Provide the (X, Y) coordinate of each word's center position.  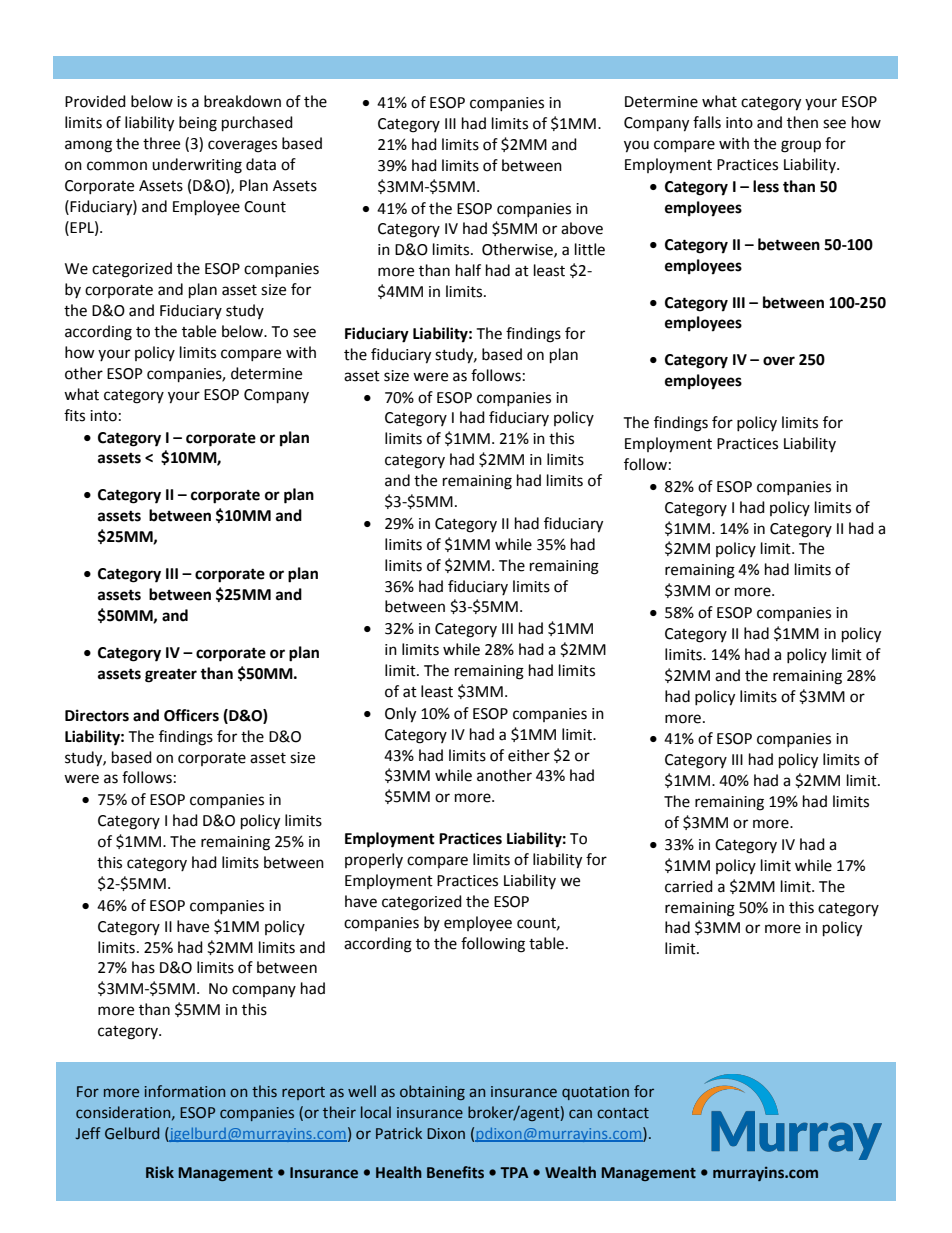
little (590, 249)
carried (689, 886)
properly (374, 860)
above (582, 228)
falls (707, 122)
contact (623, 1113)
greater (171, 676)
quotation (595, 1093)
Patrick (399, 1133)
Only (400, 715)
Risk (160, 1172)
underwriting (197, 166)
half (468, 270)
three (161, 143)
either (529, 755)
